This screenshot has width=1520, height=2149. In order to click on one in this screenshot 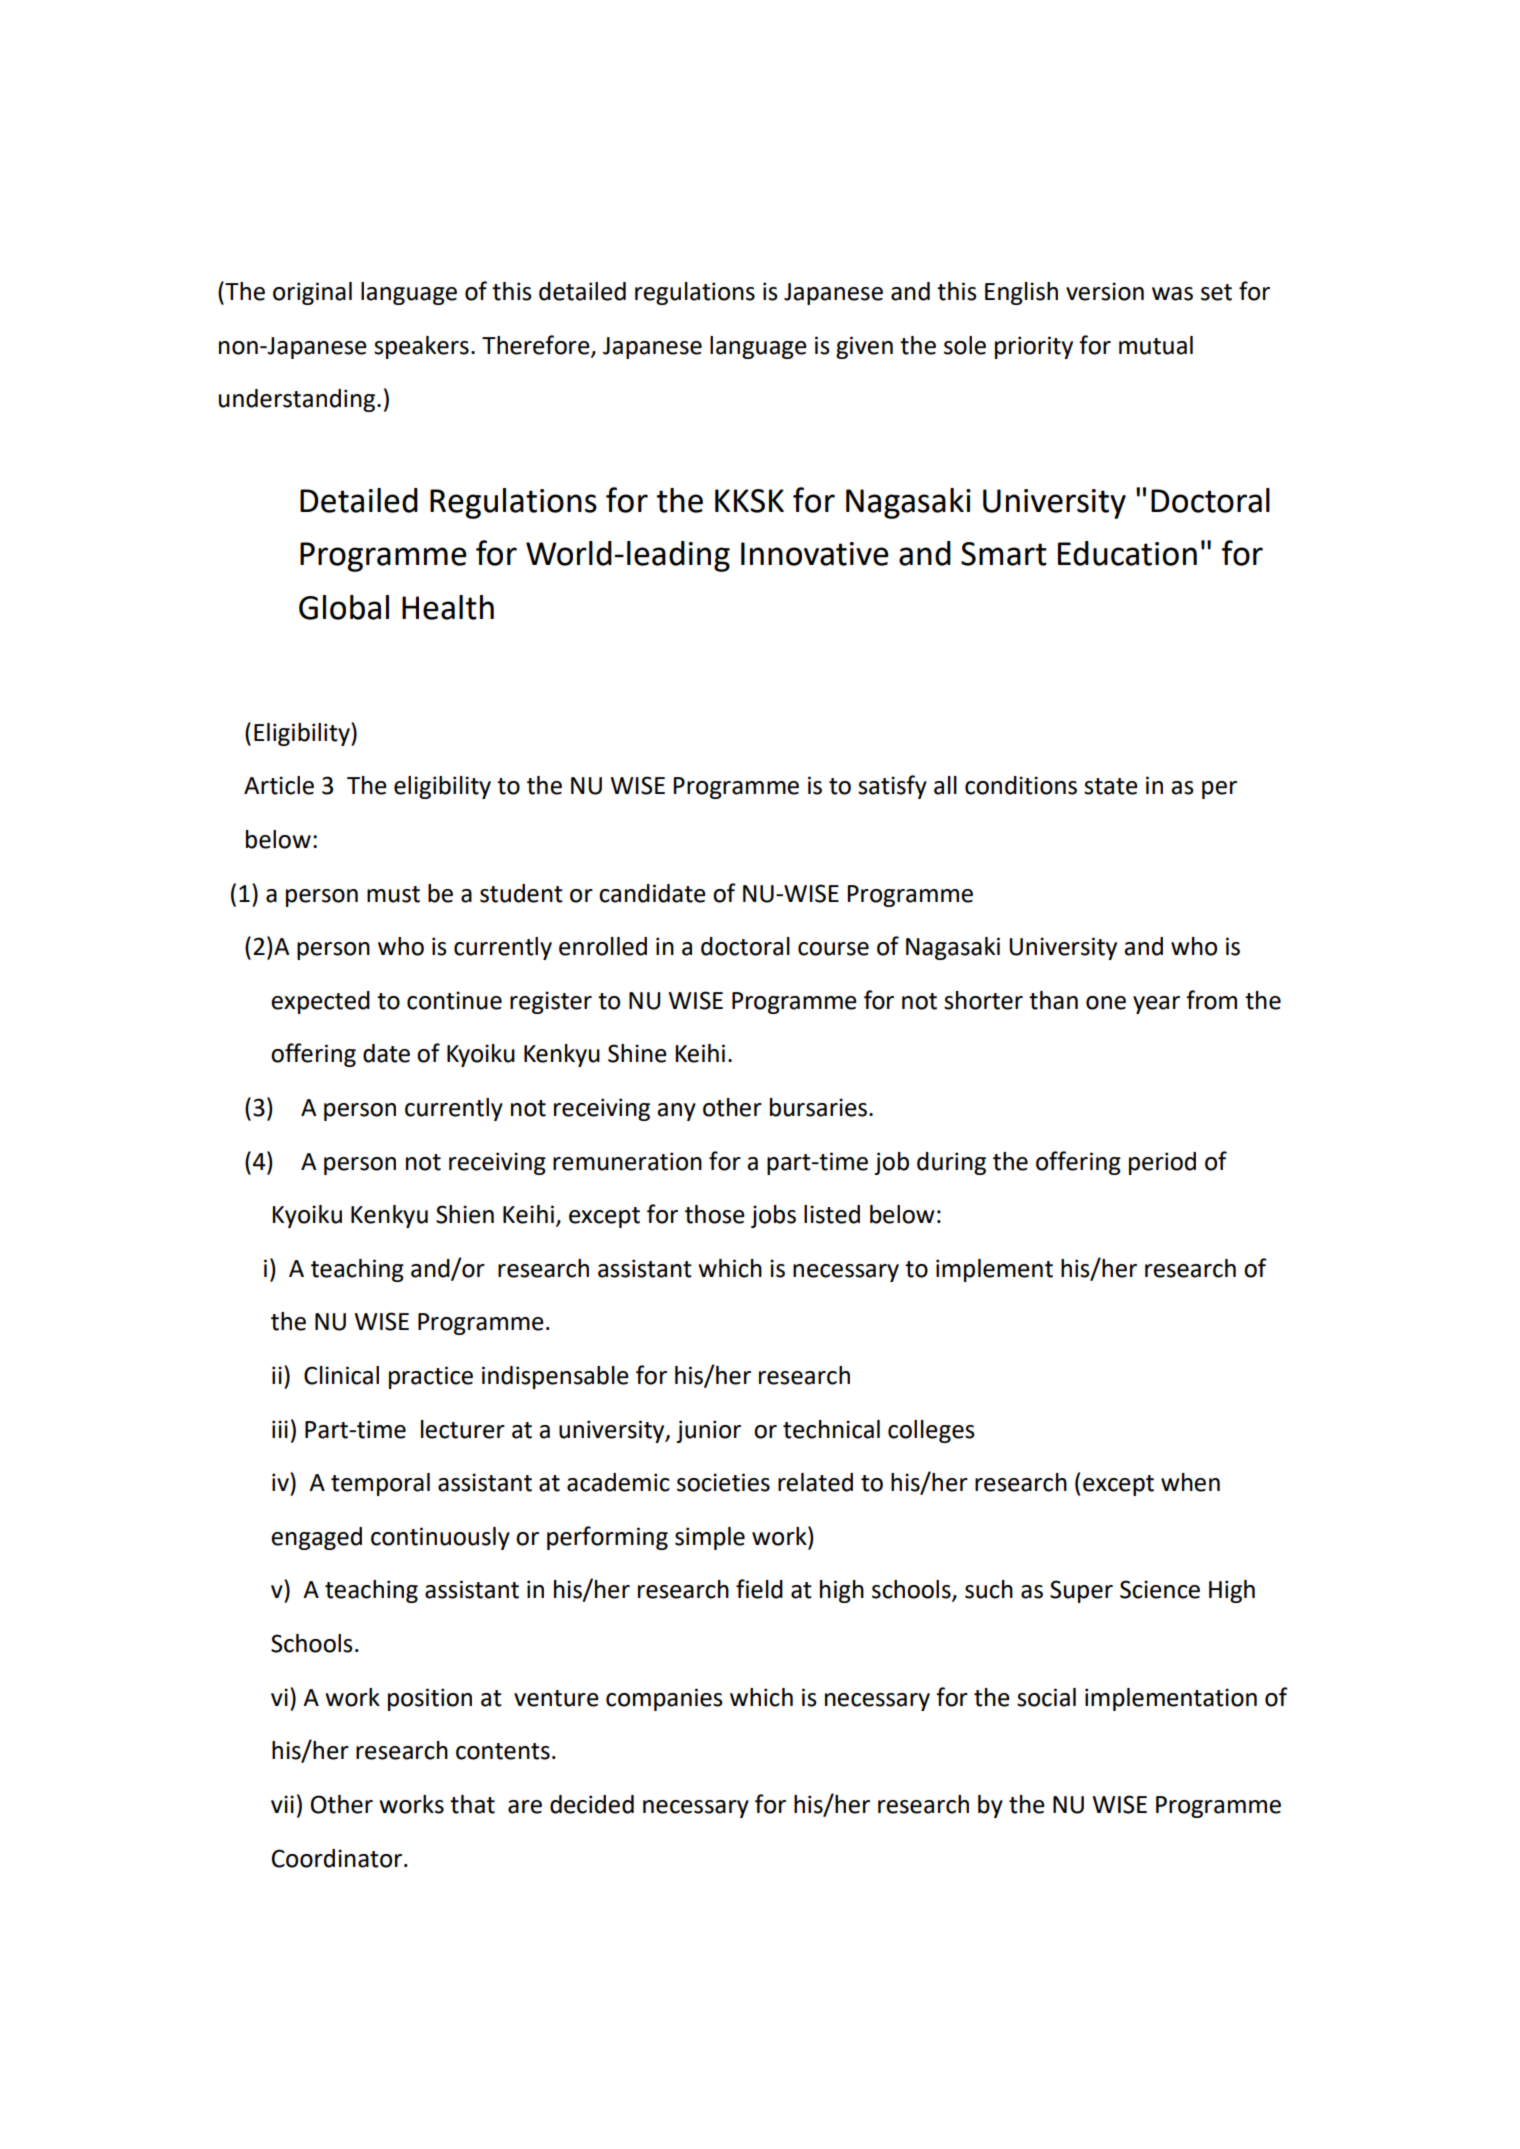, I will do `click(1106, 1003)`.
